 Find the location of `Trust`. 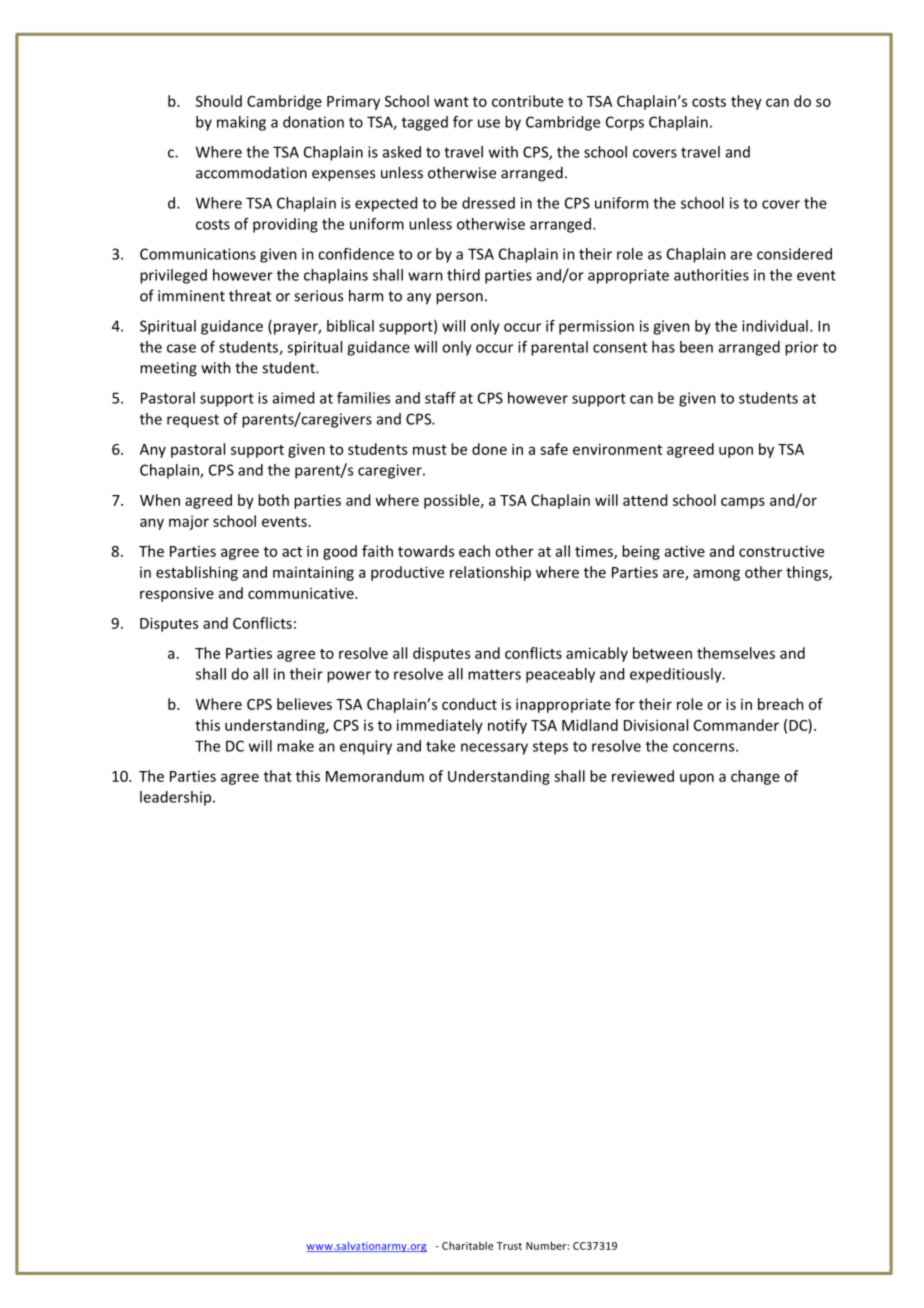

Trust is located at coordinates (509, 1246).
